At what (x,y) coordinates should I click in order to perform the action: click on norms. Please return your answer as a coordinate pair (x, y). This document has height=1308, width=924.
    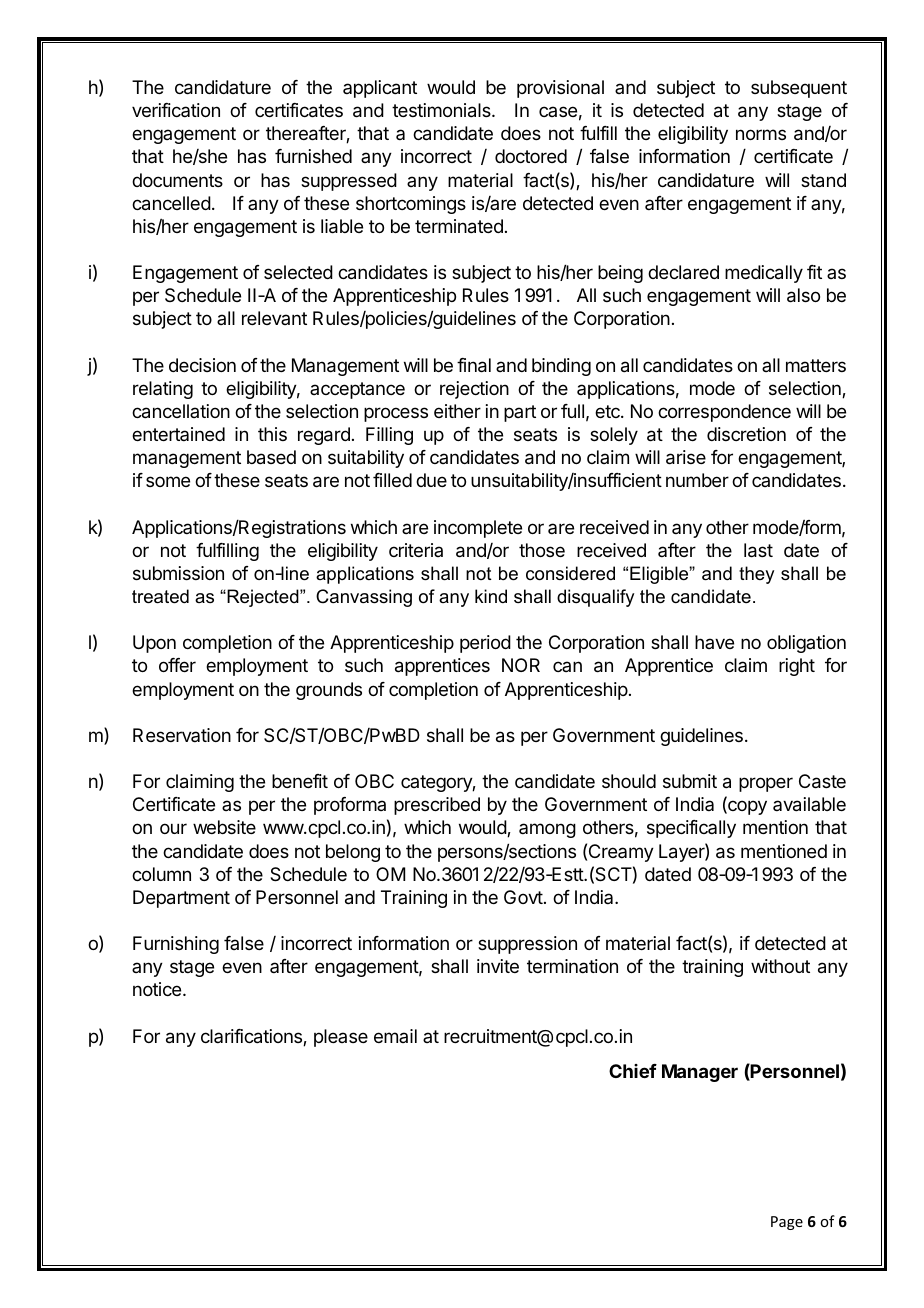
    Looking at the image, I should click on (761, 134).
